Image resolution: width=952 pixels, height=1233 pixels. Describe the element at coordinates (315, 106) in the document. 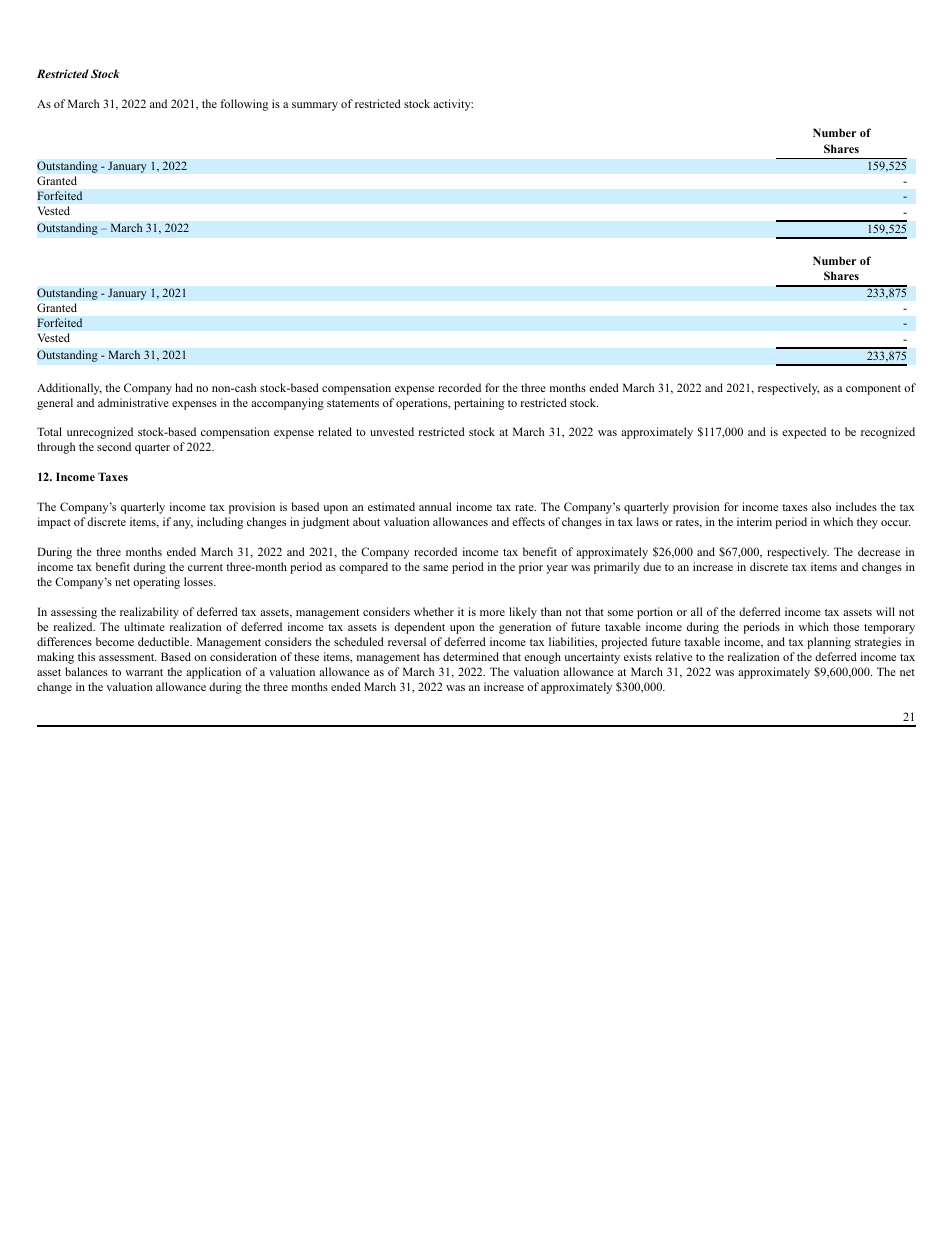

I see `summary` at that location.
